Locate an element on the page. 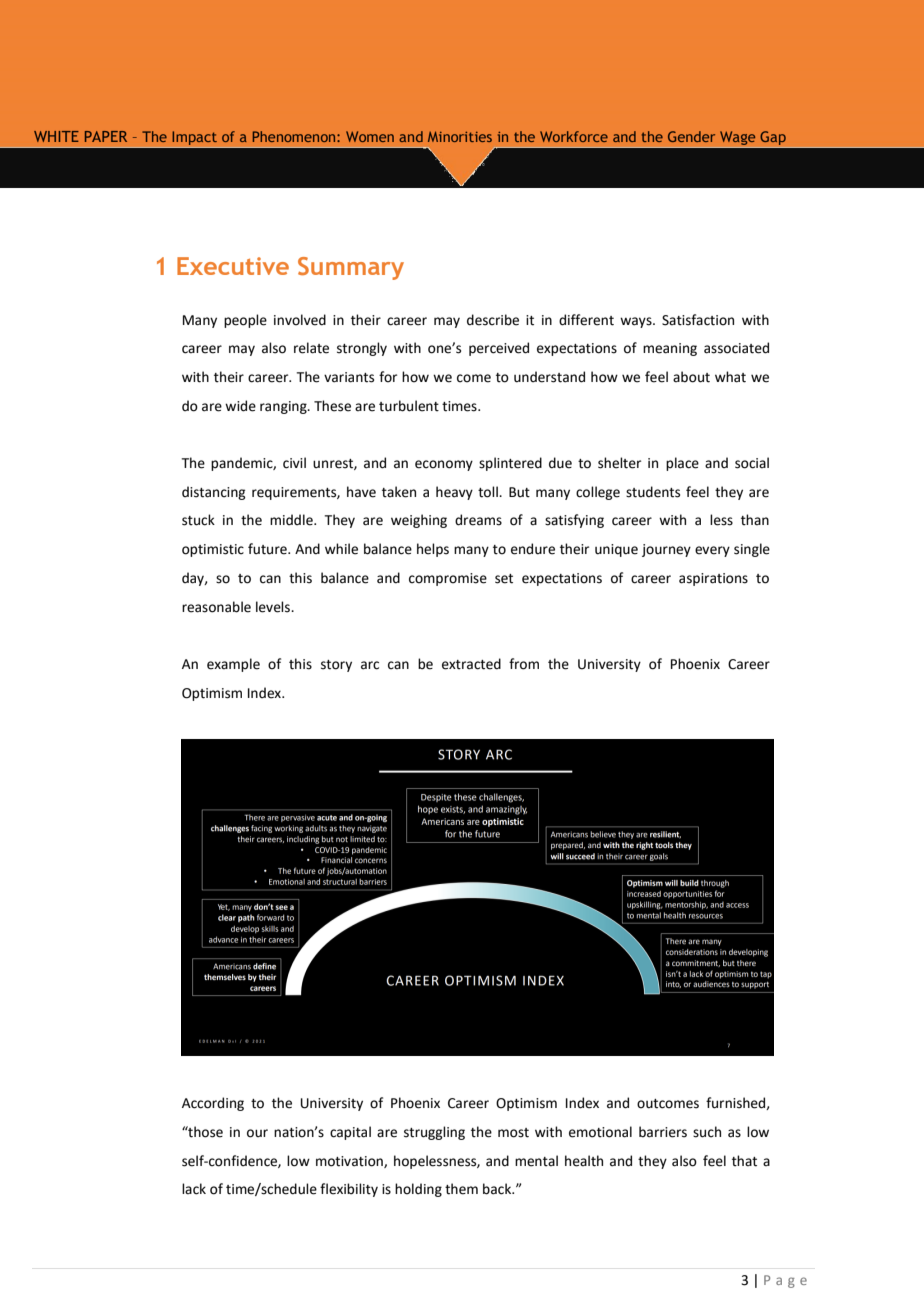 This page has width=924, height=1308. strongly is located at coordinates (362, 349).
